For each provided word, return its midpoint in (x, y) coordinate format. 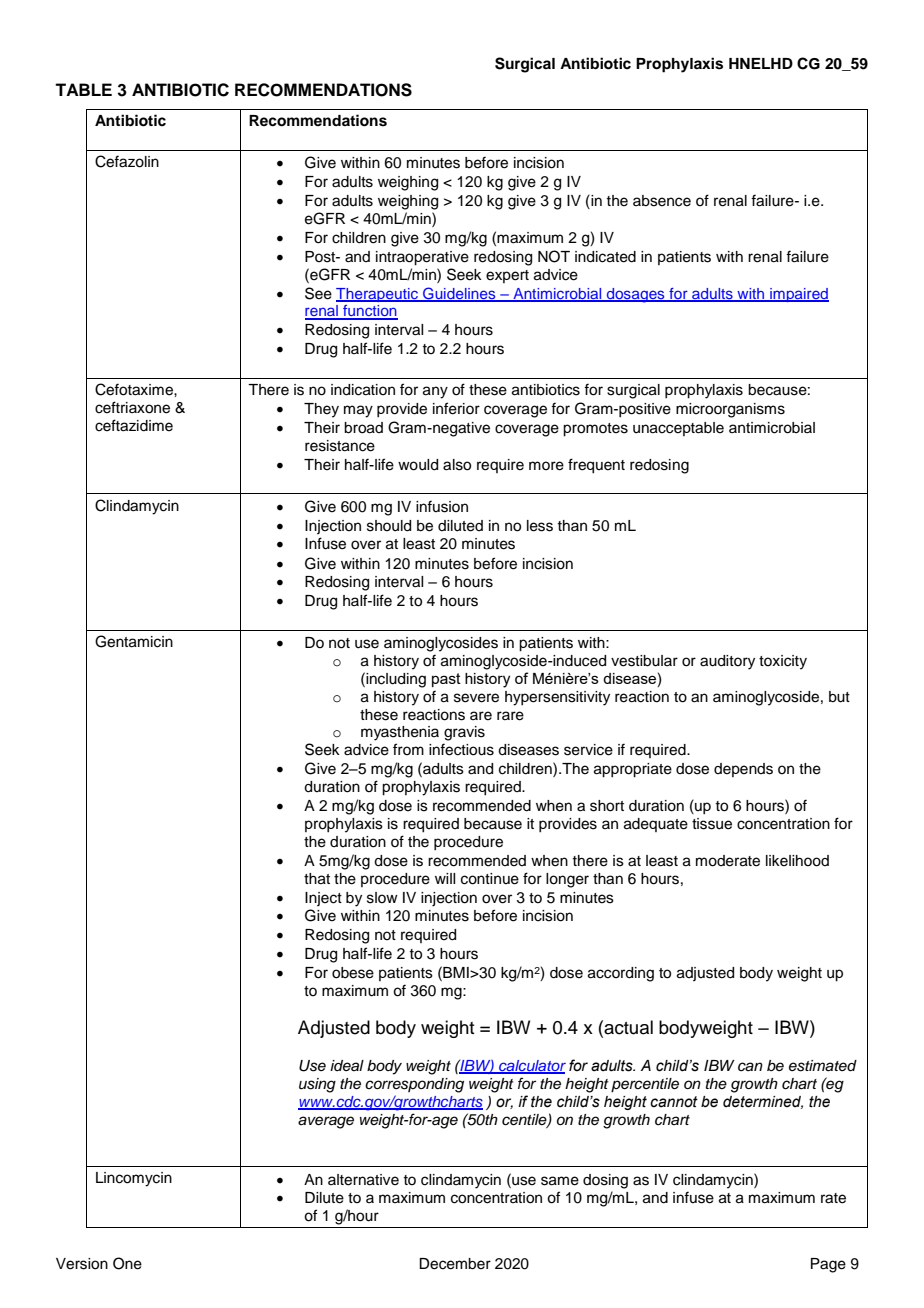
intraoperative (422, 258)
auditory (727, 662)
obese (353, 973)
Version (82, 1264)
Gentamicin (134, 641)
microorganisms (730, 410)
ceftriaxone (132, 407)
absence (662, 201)
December (455, 1264)
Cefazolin (127, 161)
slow (382, 898)
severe (476, 698)
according (621, 974)
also (457, 465)
